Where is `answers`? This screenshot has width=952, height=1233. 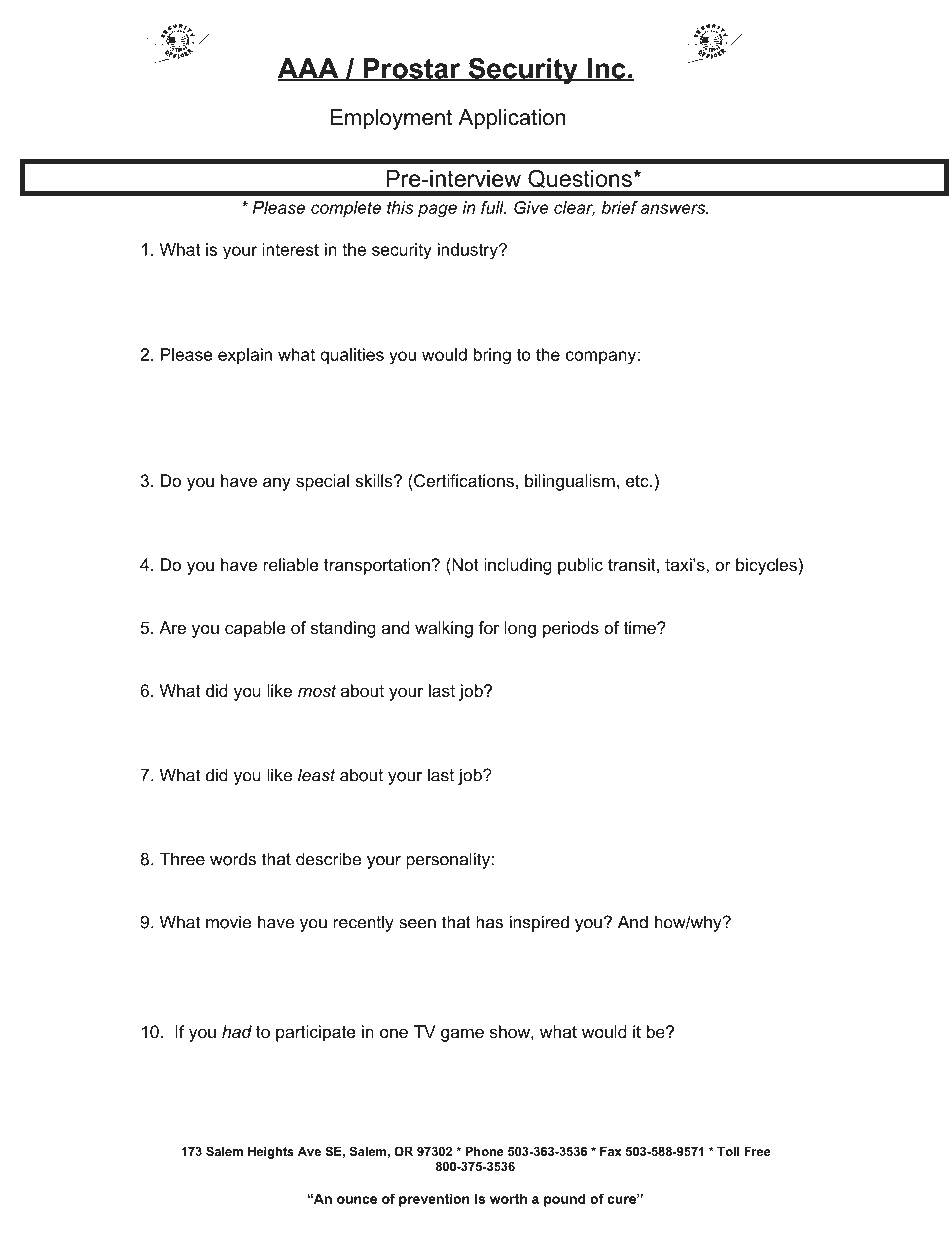
answers is located at coordinates (674, 209).
